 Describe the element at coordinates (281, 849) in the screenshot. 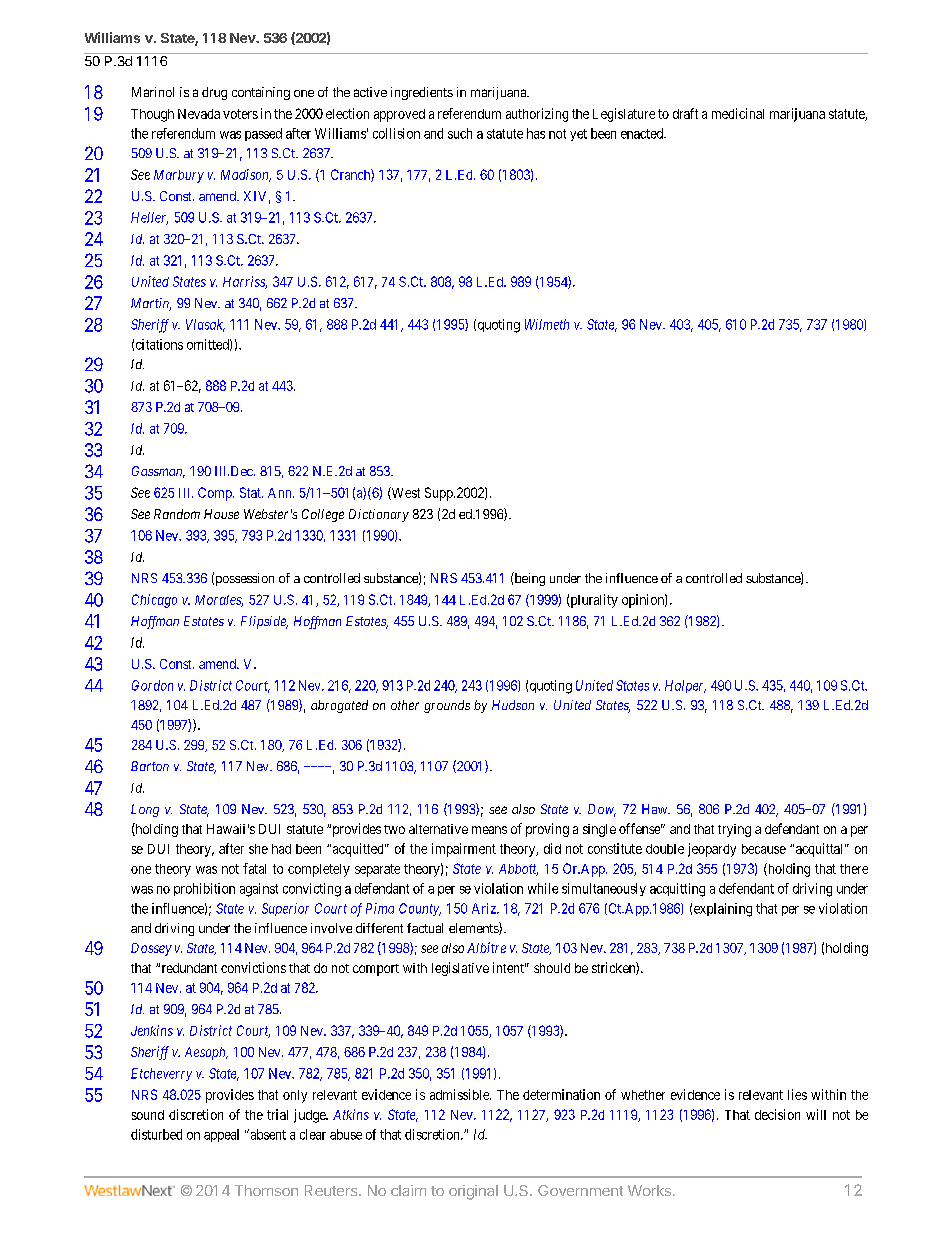

I see `had` at that location.
